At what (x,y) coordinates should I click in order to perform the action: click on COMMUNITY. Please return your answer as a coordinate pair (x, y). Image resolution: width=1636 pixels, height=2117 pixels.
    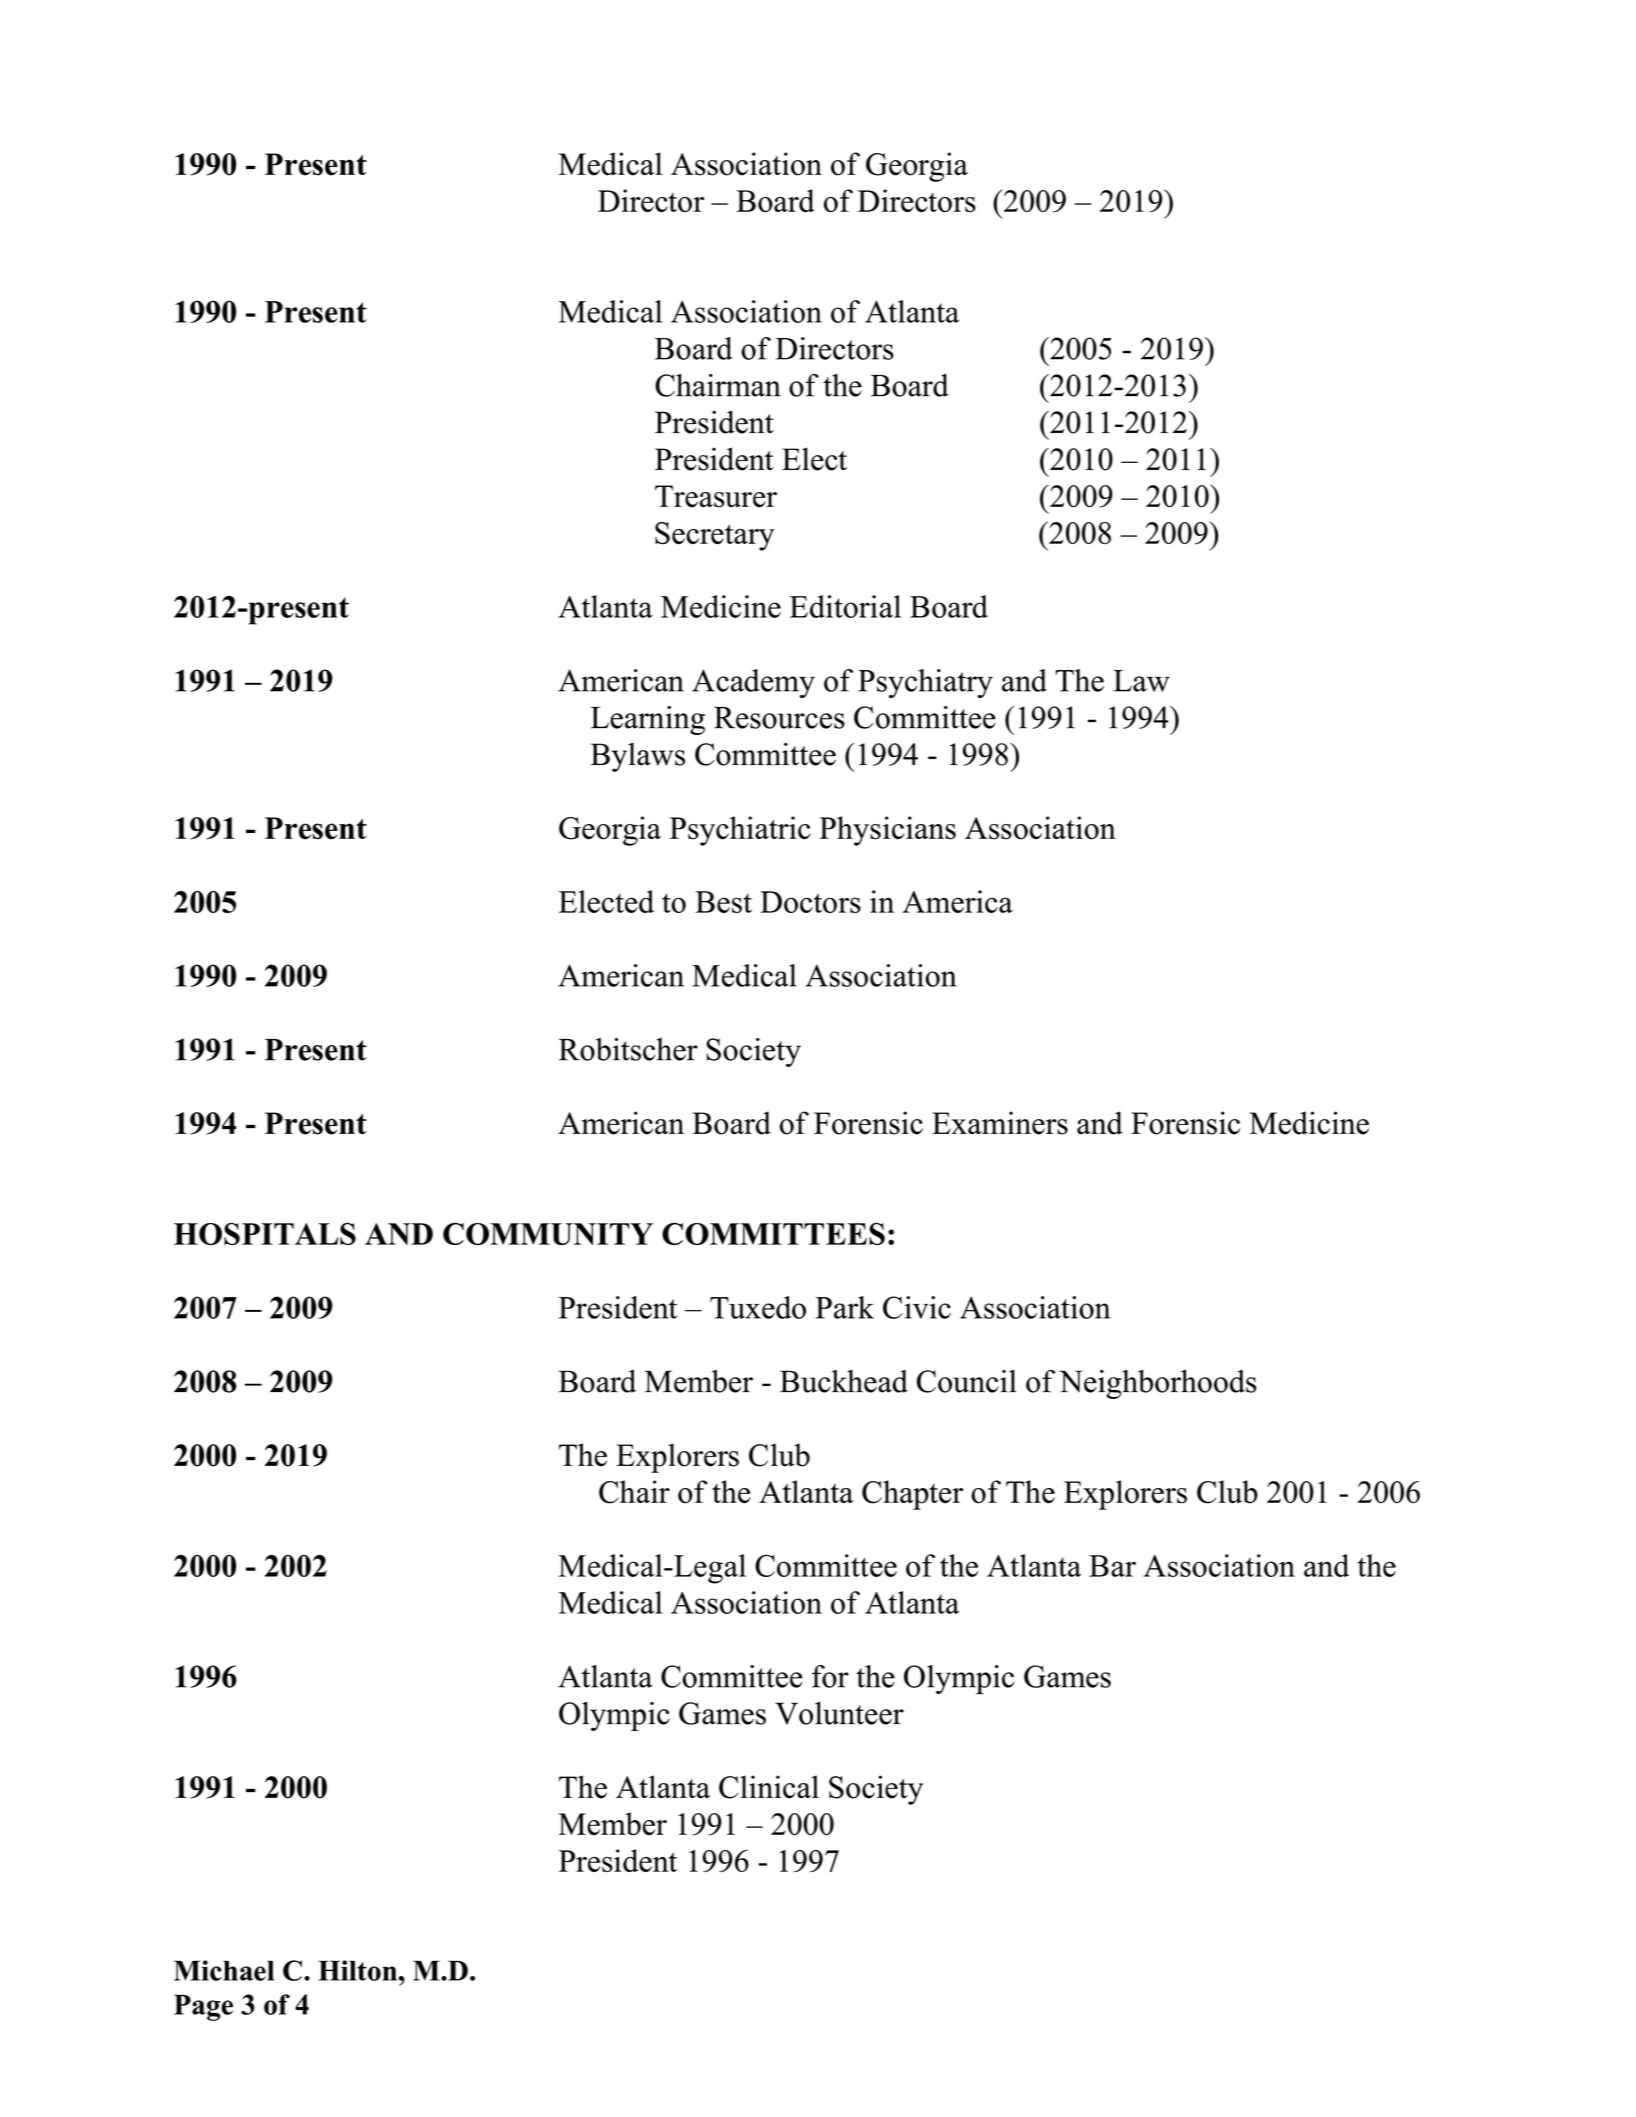
    Looking at the image, I should click on (548, 1234).
